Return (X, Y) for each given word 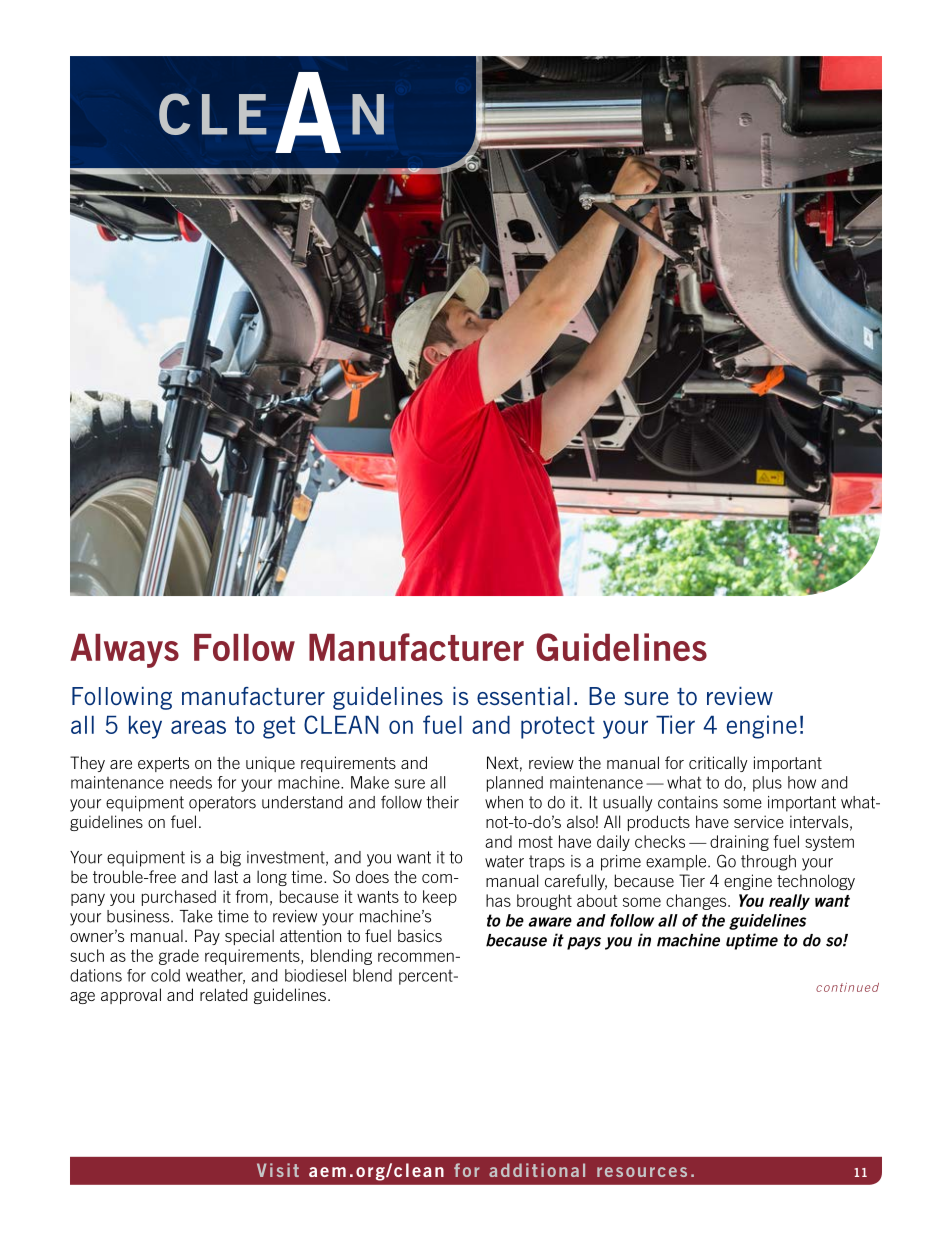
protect (558, 727)
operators (222, 804)
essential (523, 696)
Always (124, 651)
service (759, 821)
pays (584, 943)
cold (165, 975)
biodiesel (315, 975)
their (442, 802)
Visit (278, 1170)
